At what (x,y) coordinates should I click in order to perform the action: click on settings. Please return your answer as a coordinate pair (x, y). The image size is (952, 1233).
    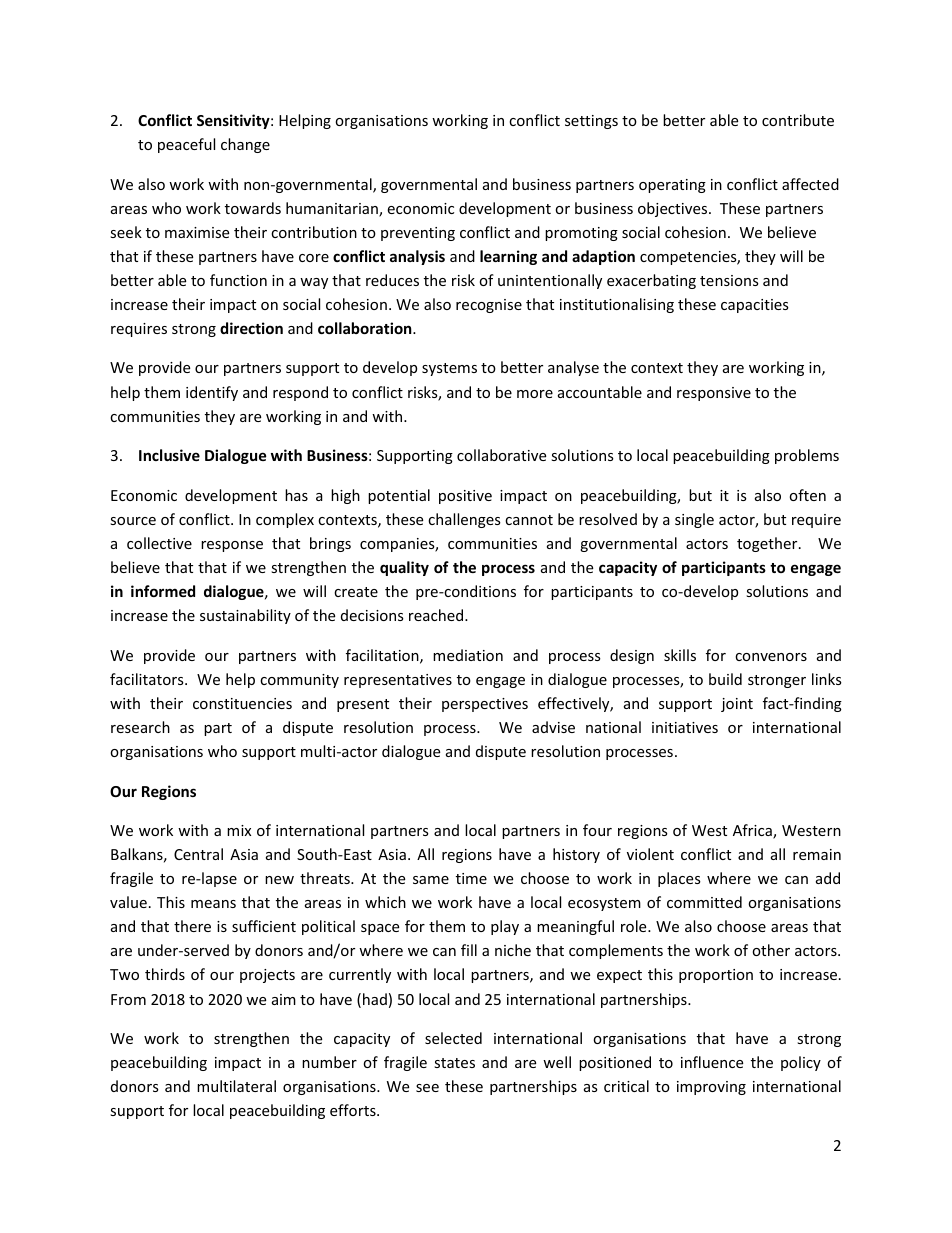
    Looking at the image, I should click on (591, 122).
